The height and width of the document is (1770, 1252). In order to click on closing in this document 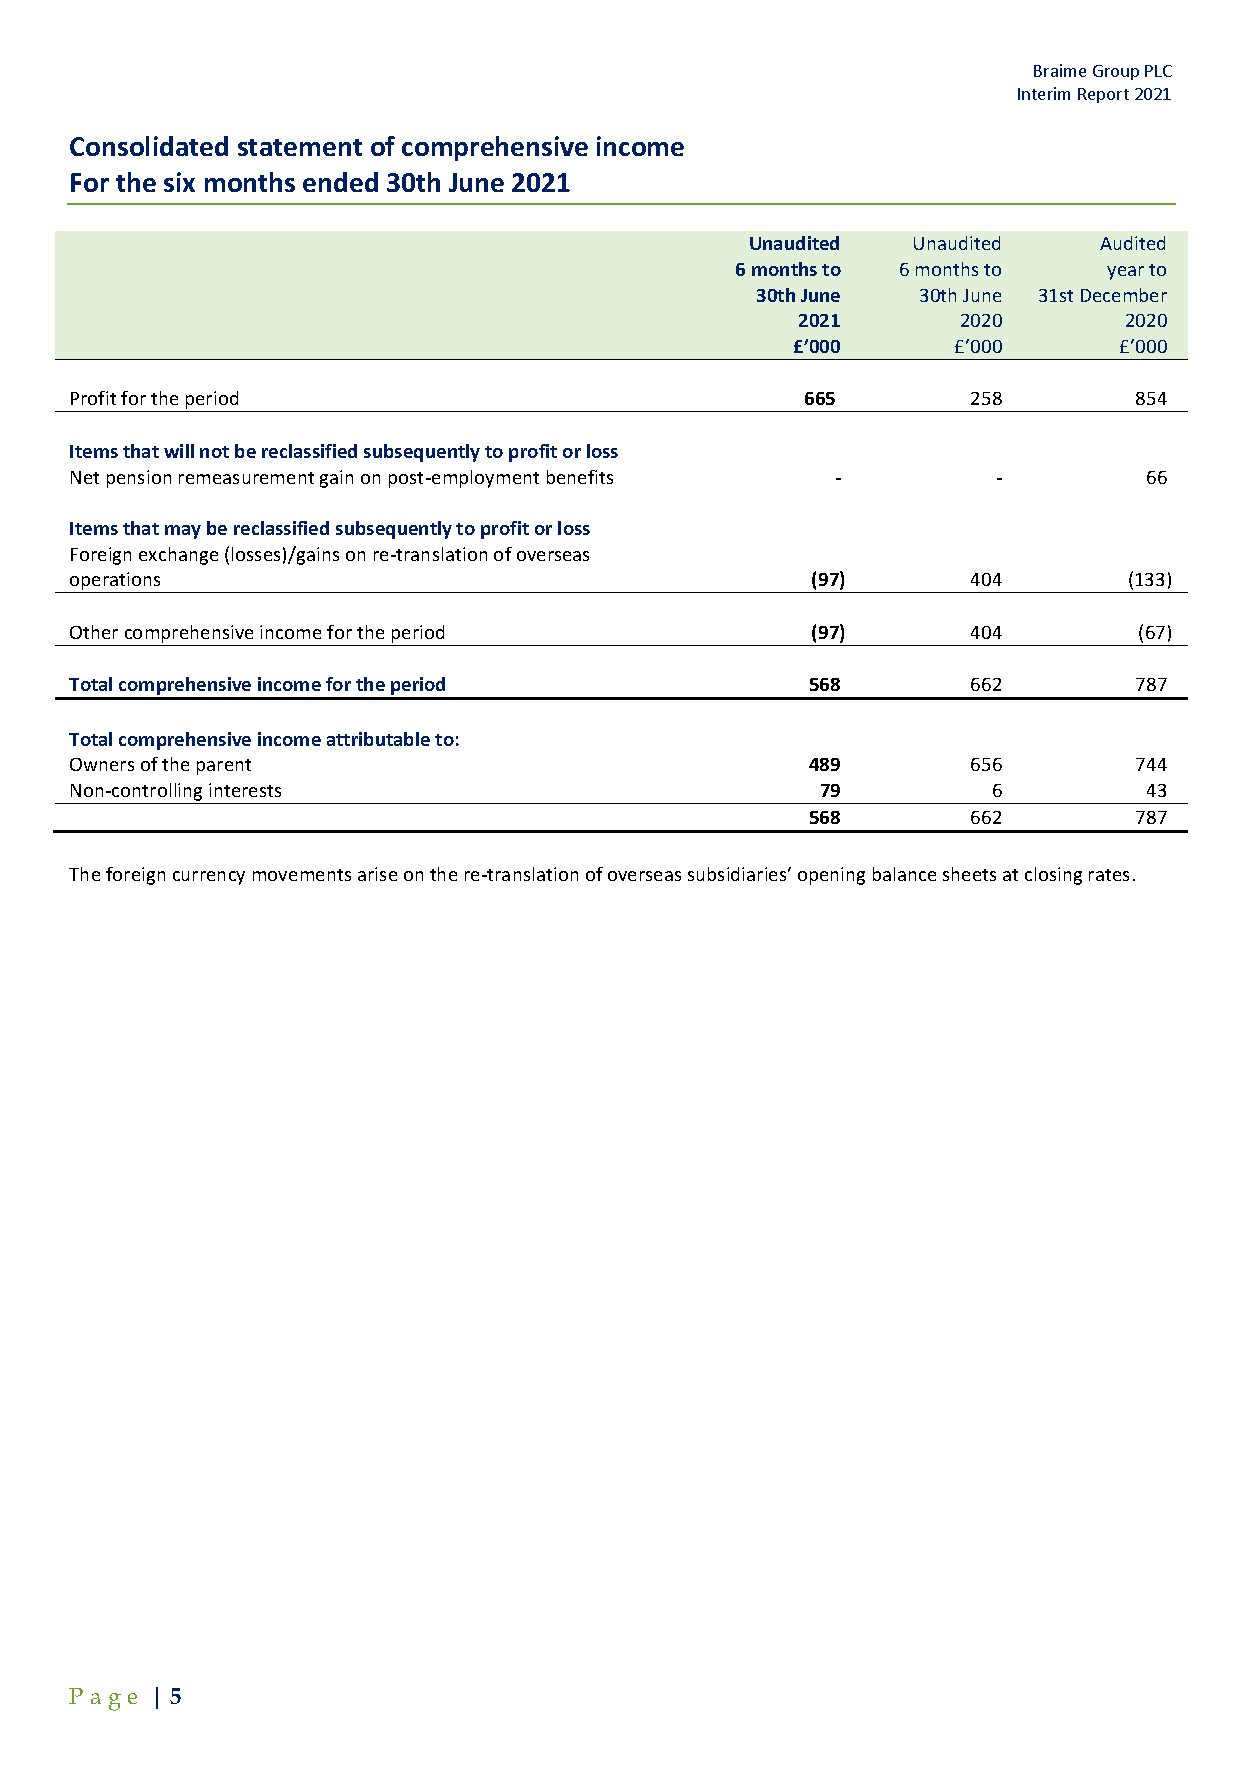, I will do `click(1053, 876)`.
